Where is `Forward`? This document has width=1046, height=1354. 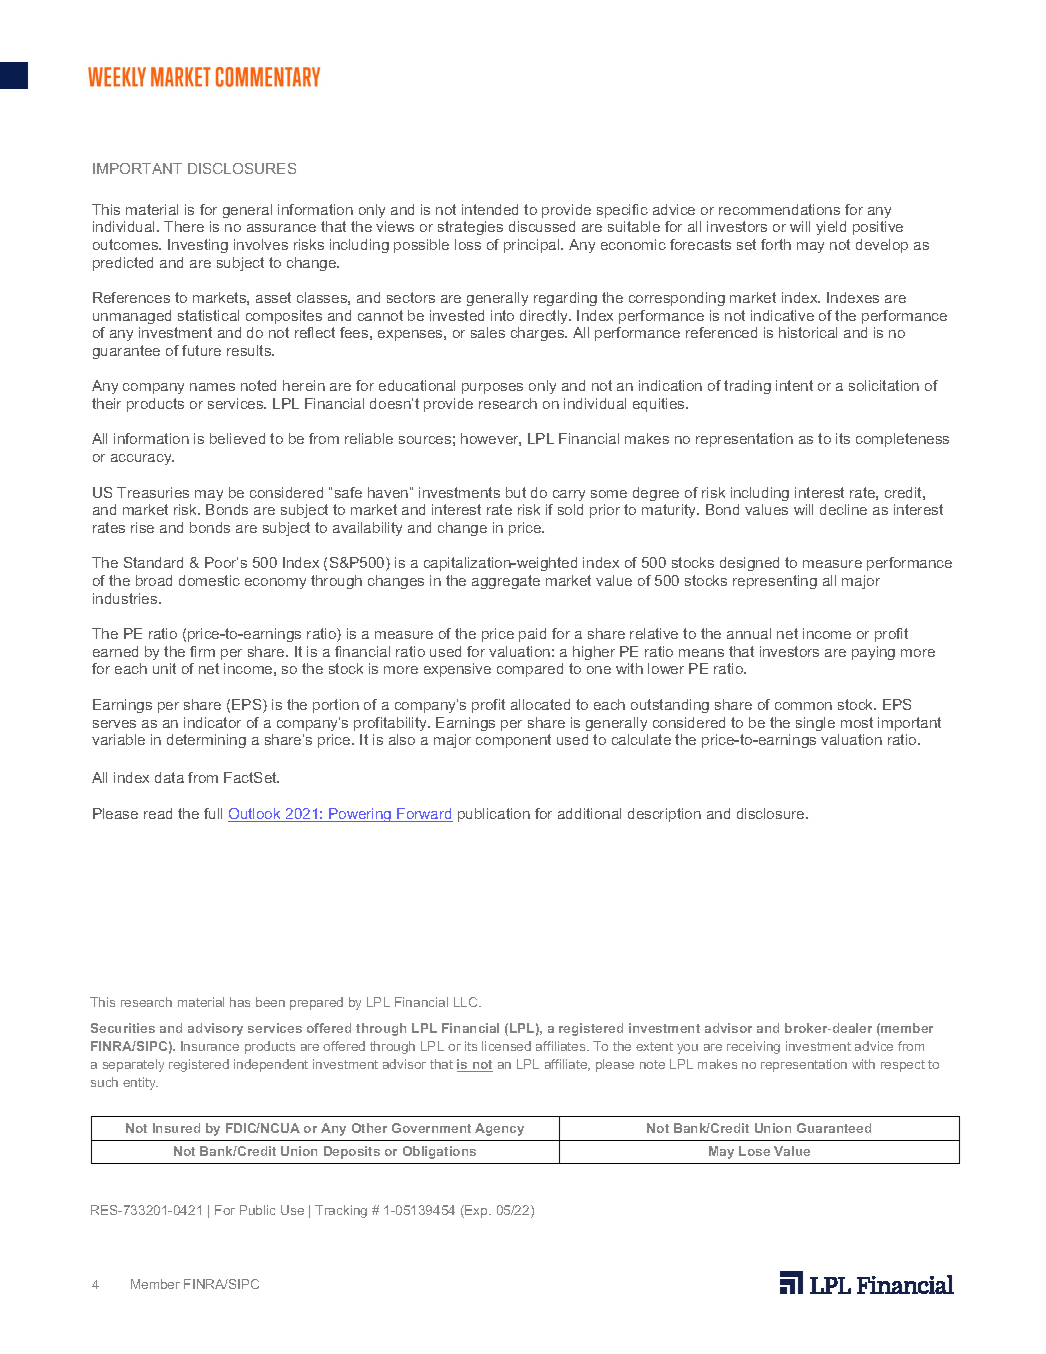 Forward is located at coordinates (424, 815).
